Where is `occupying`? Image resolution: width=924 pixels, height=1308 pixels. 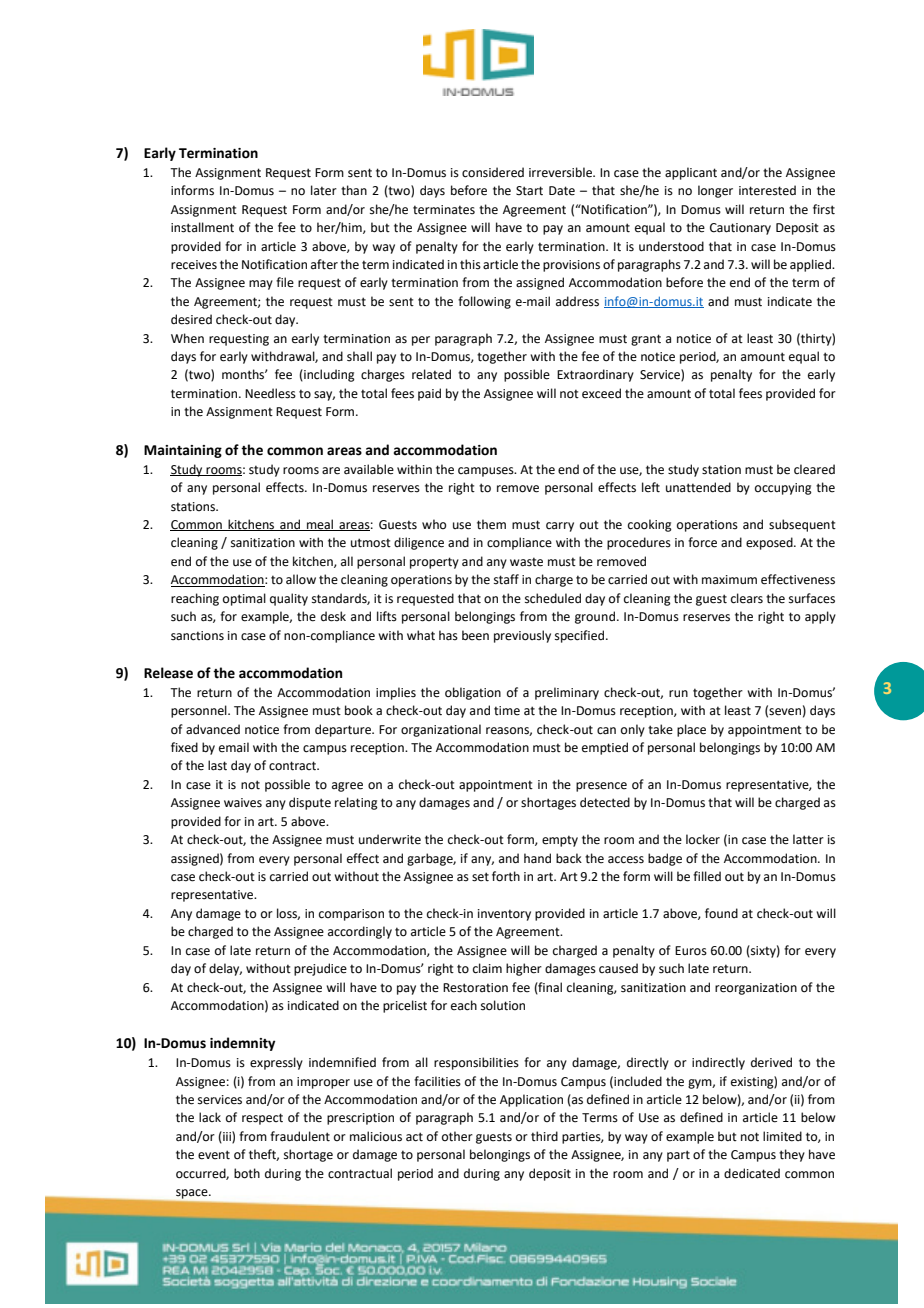 occupying is located at coordinates (783, 489).
